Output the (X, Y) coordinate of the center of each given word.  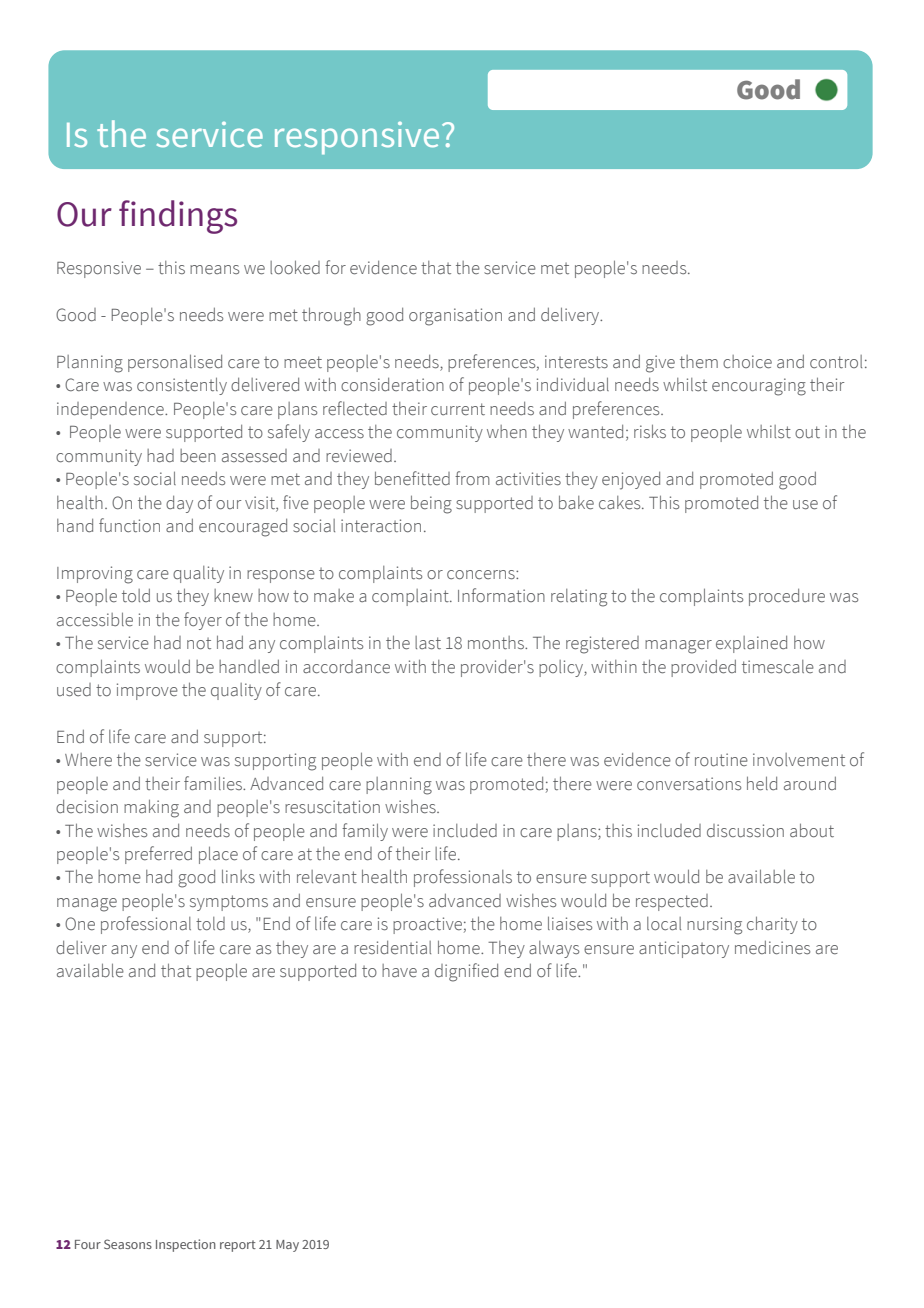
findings (178, 217)
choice (747, 362)
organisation (455, 317)
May (287, 1246)
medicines (772, 948)
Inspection (186, 1245)
